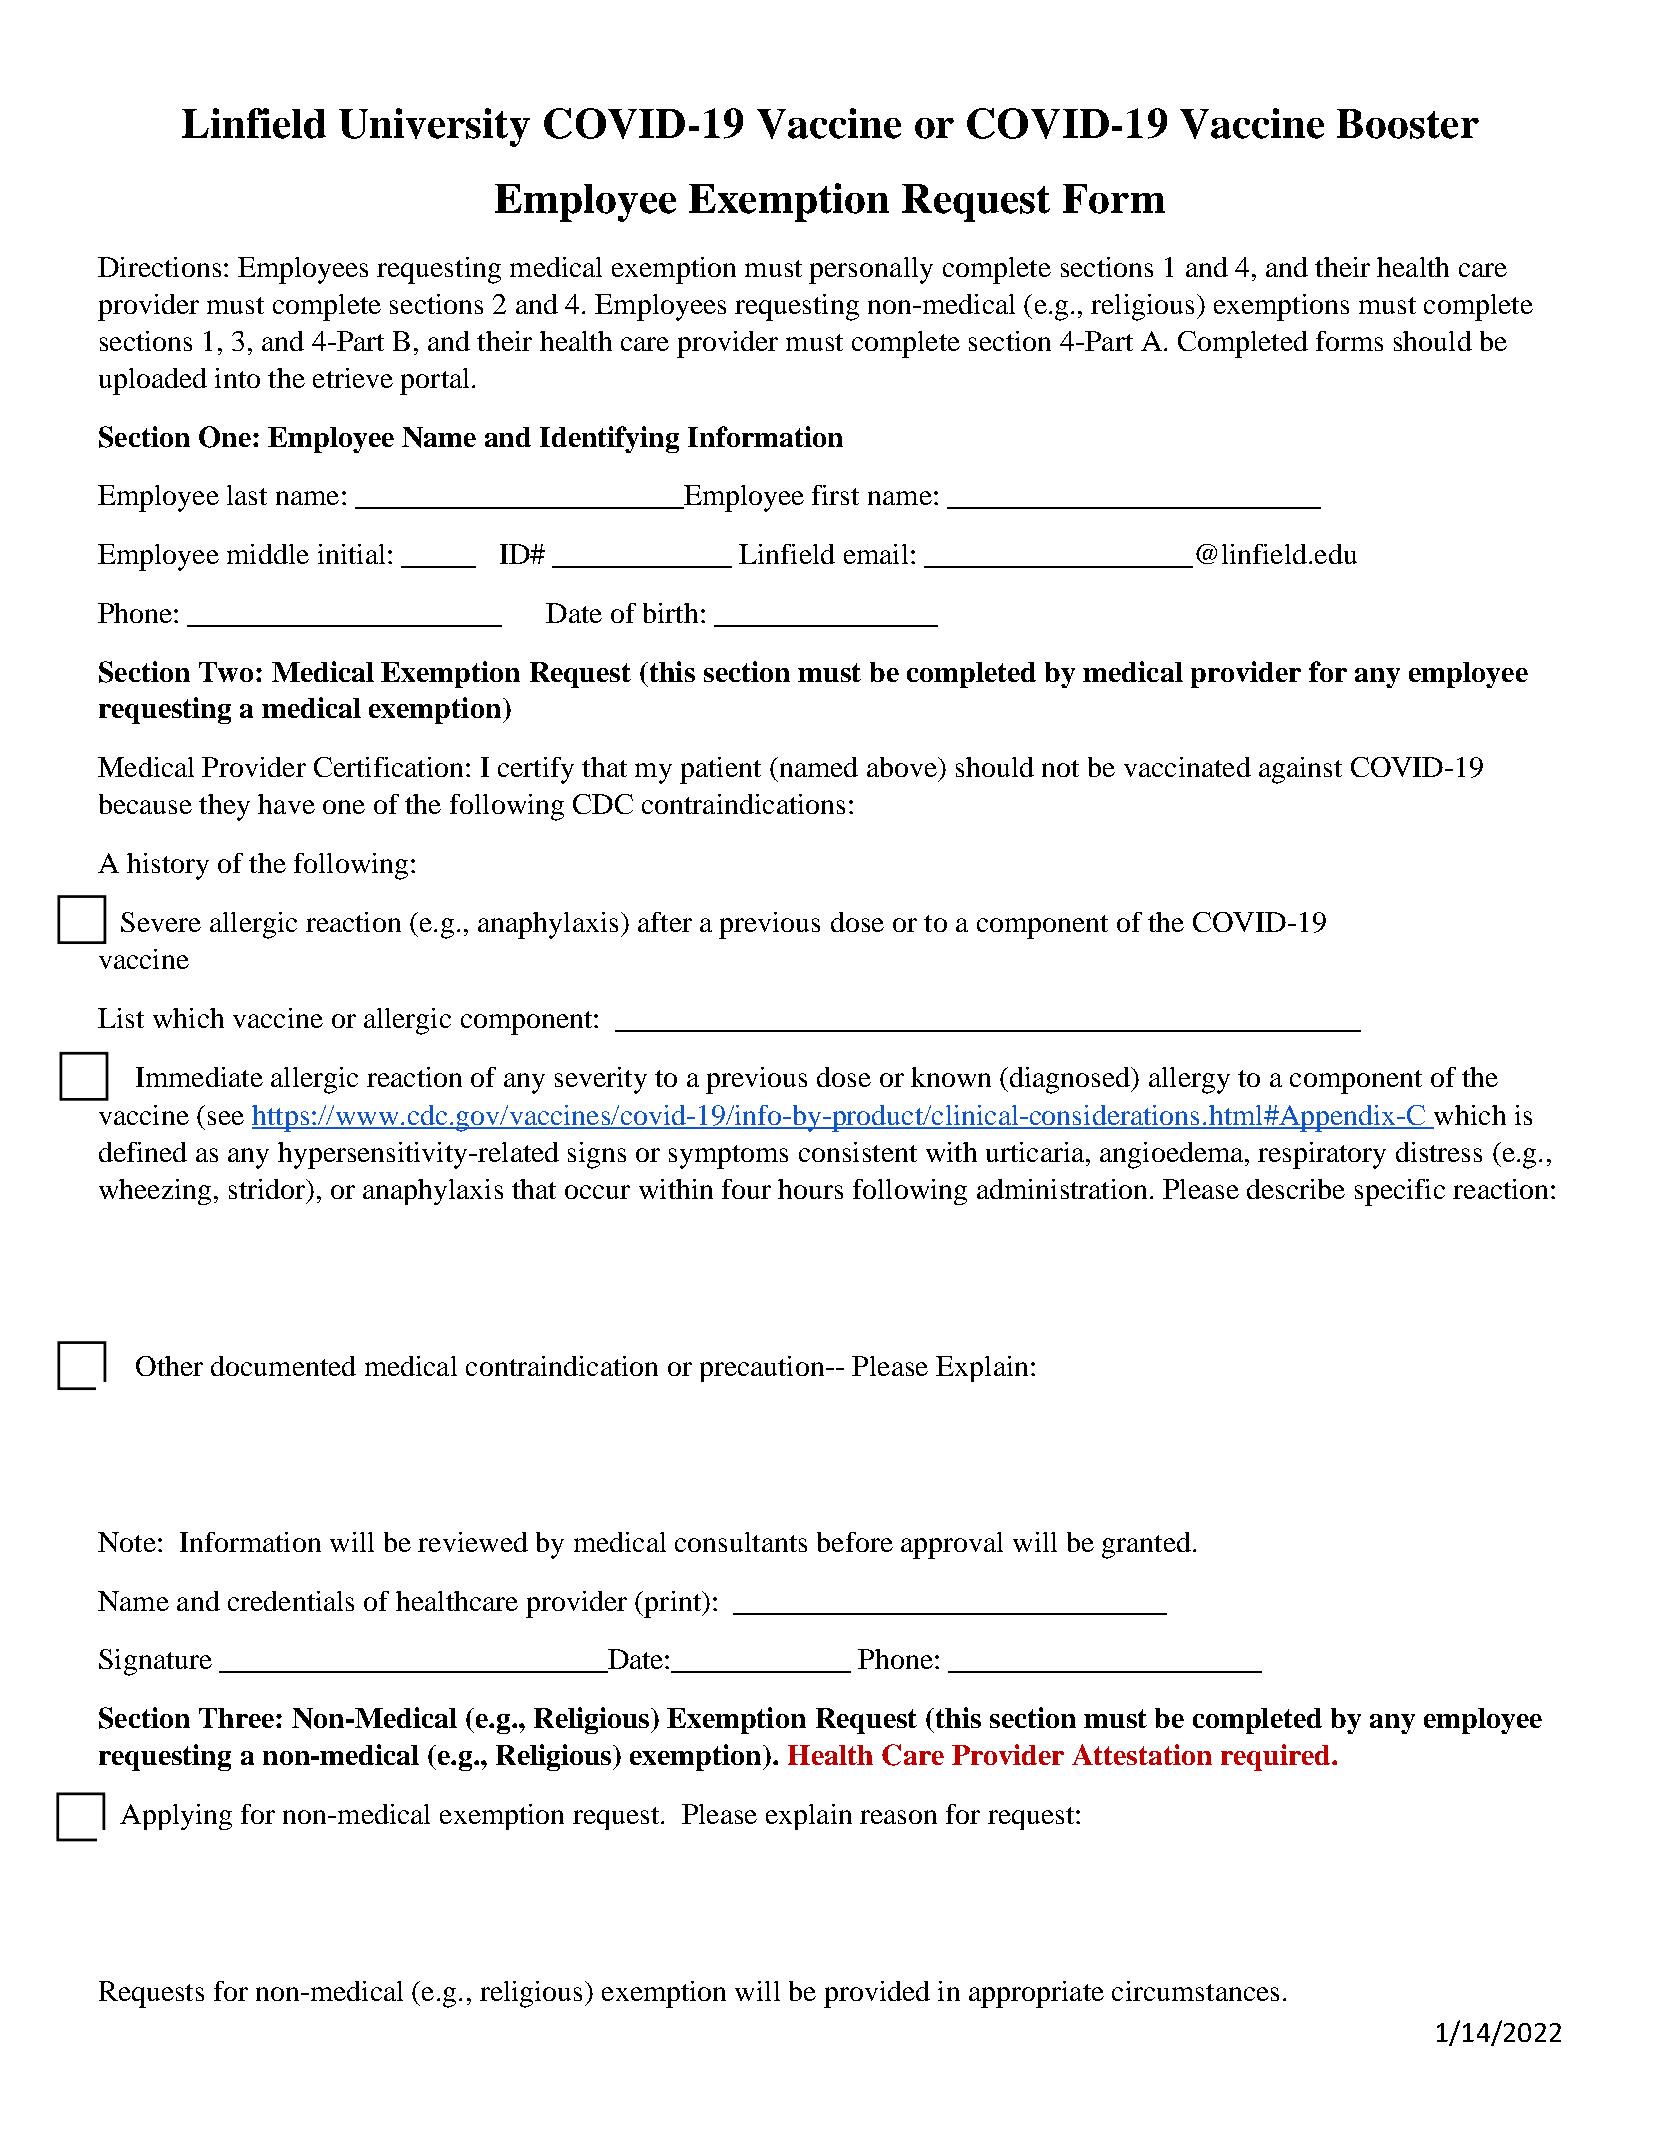  Describe the element at coordinates (1300, 770) in the document. I see `against` at that location.
